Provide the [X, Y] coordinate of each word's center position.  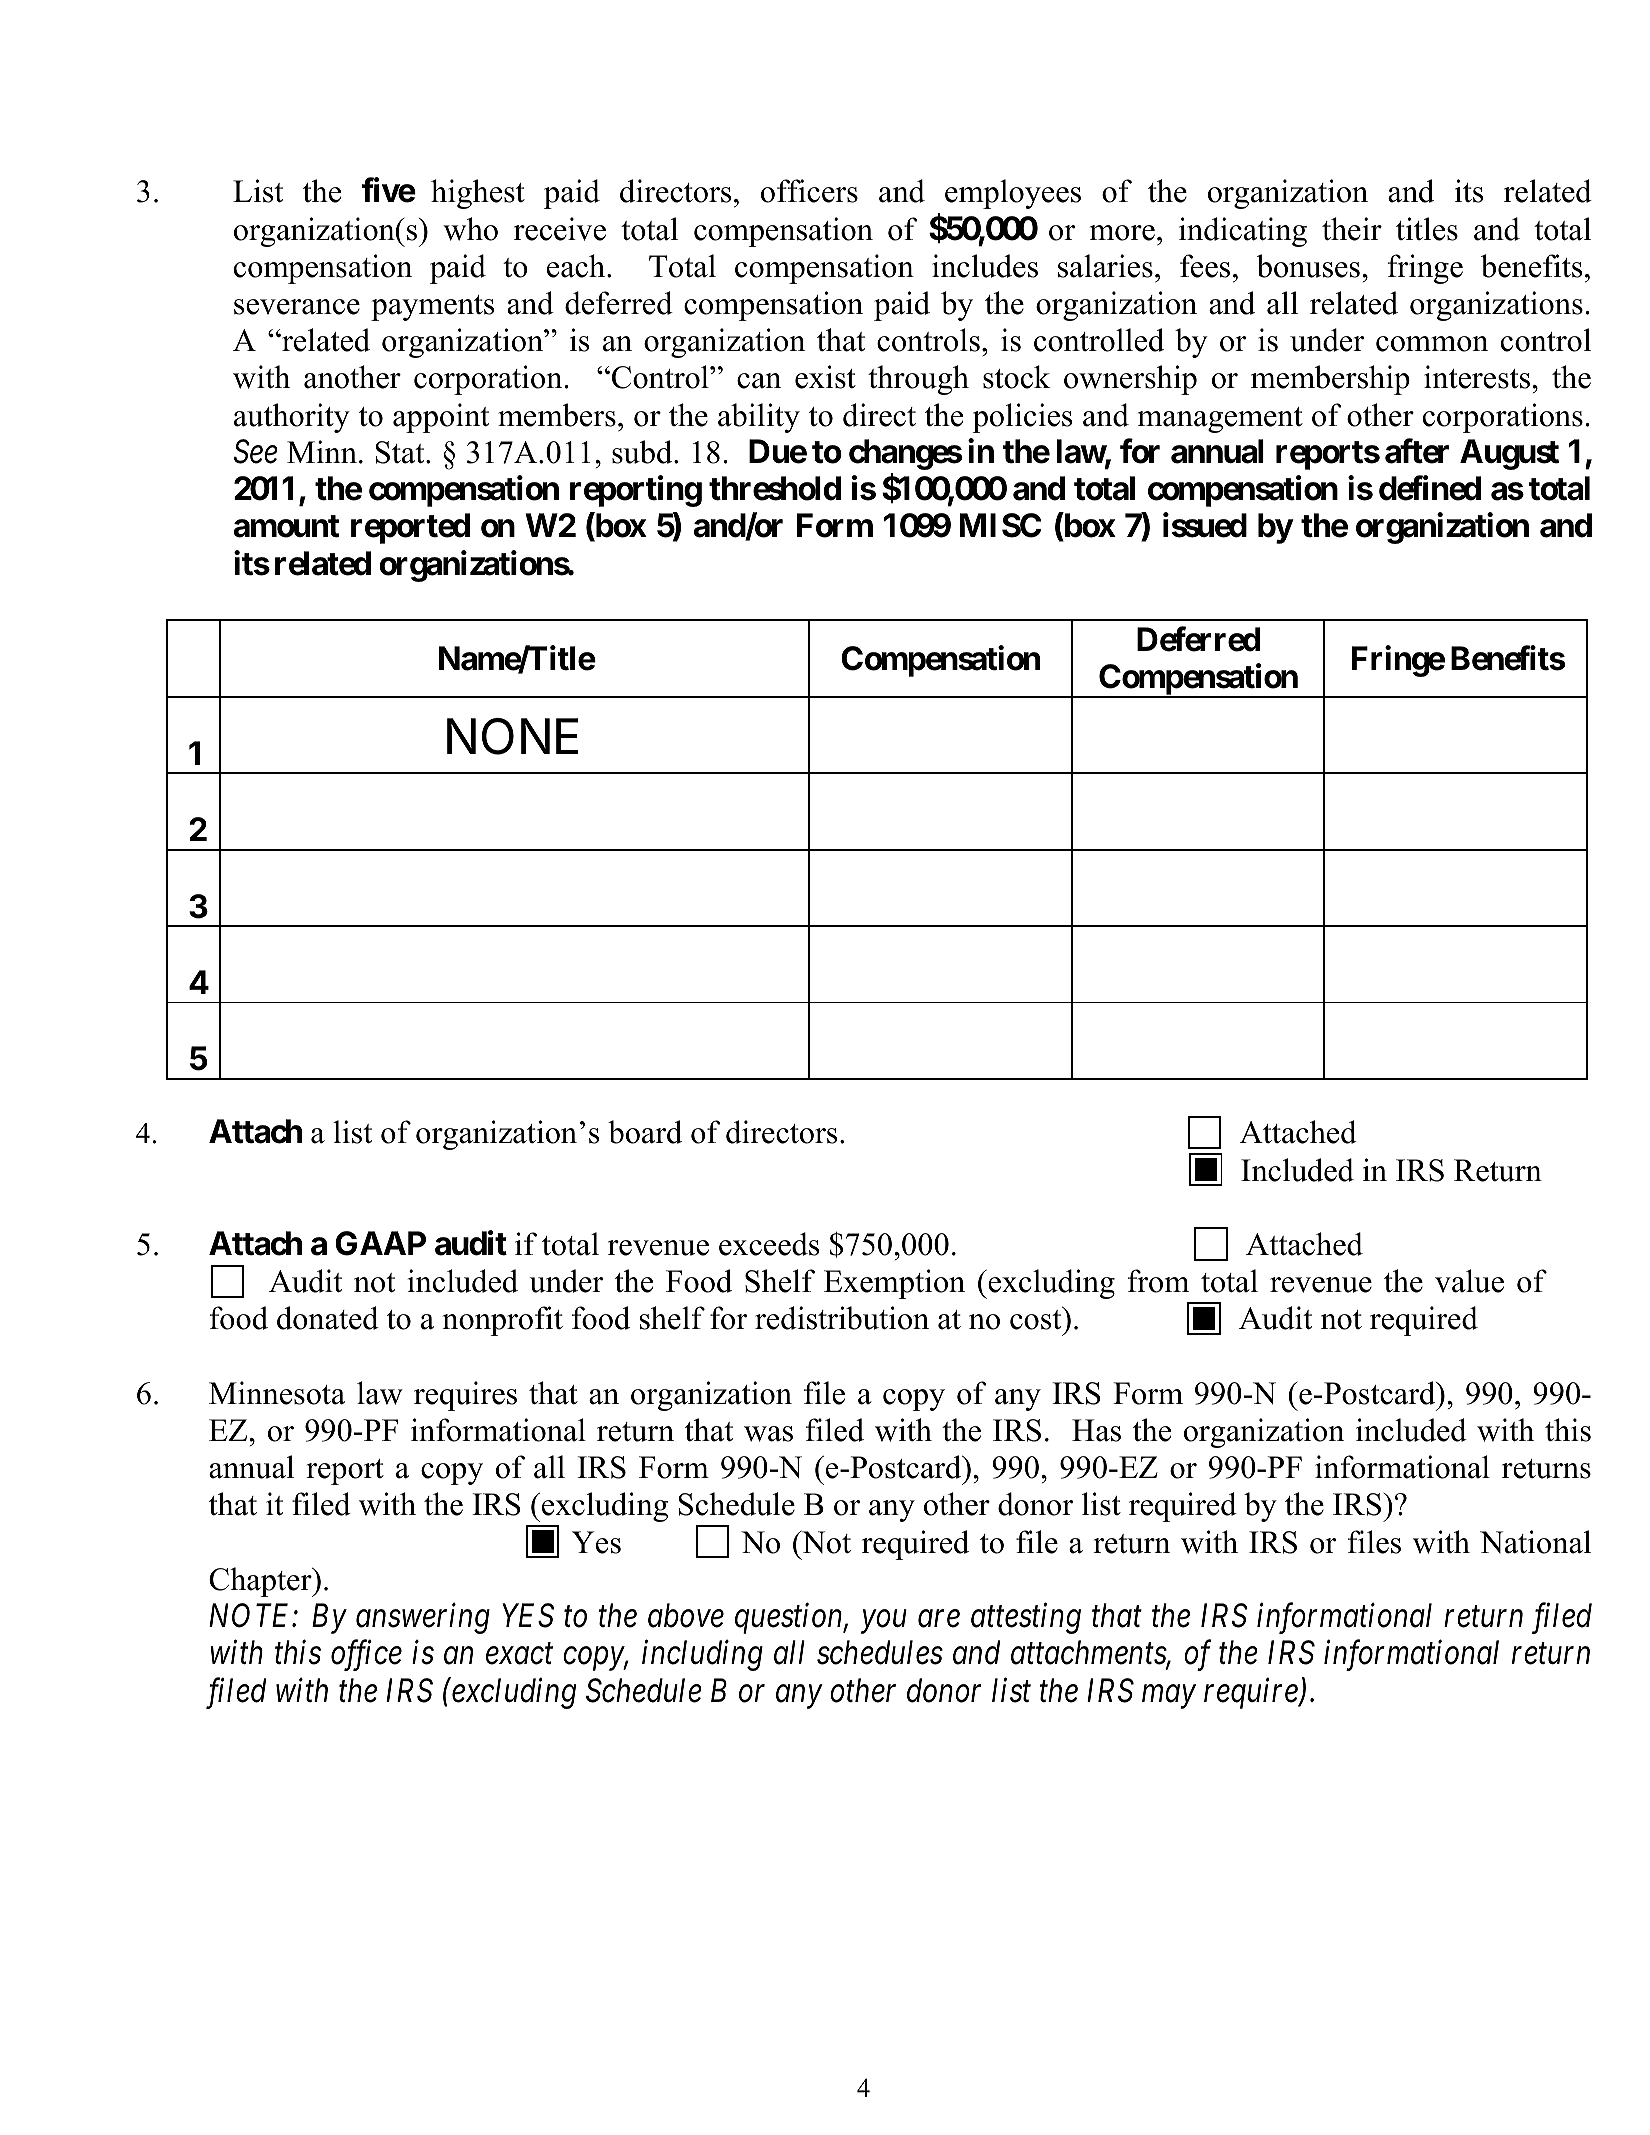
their [1352, 229]
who [470, 229]
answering [423, 1619]
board [645, 1132]
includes [985, 266]
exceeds [769, 1244]
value [1469, 1281]
